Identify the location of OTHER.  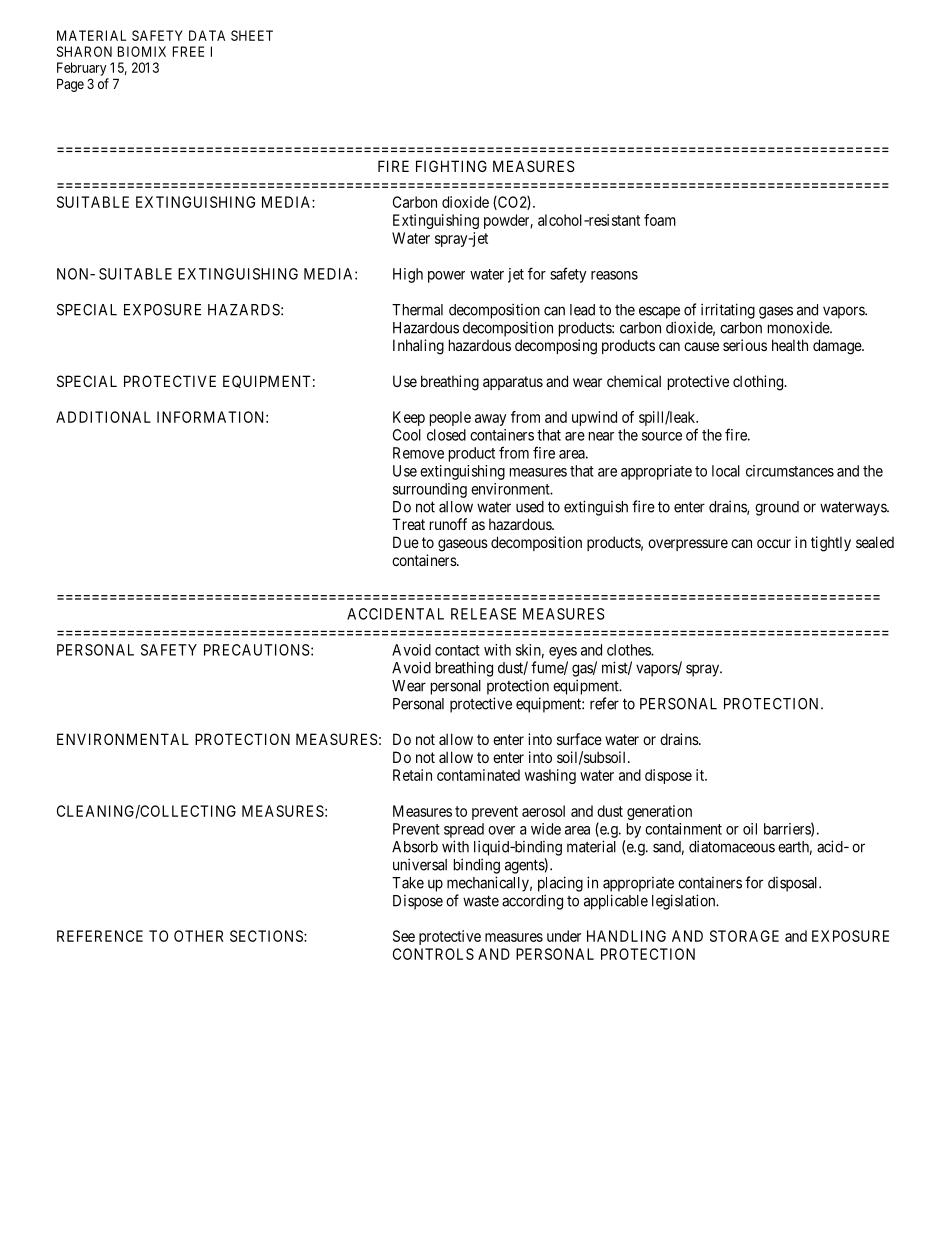
(199, 936).
